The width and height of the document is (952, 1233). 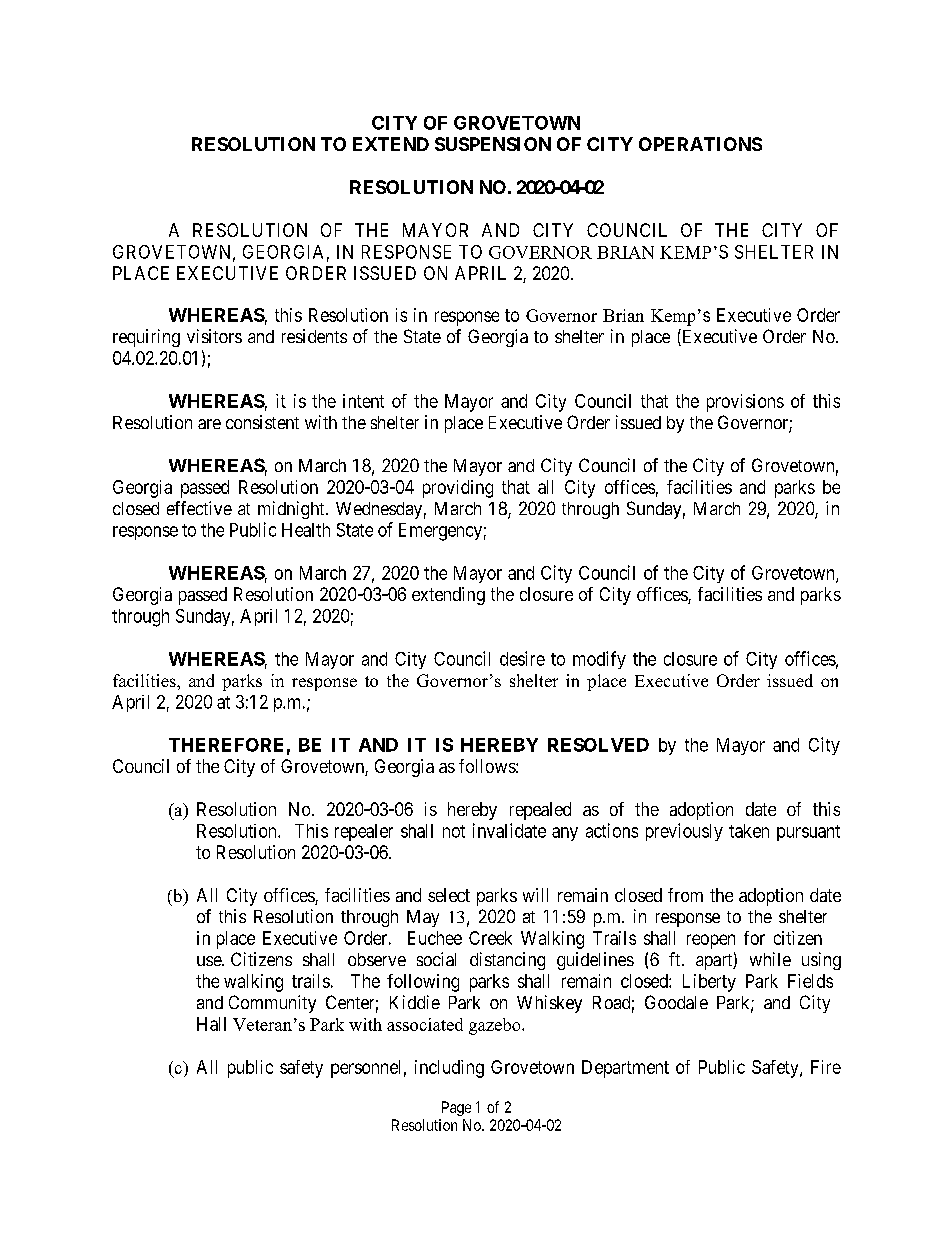 I want to click on OPERATIONS, so click(x=700, y=144).
